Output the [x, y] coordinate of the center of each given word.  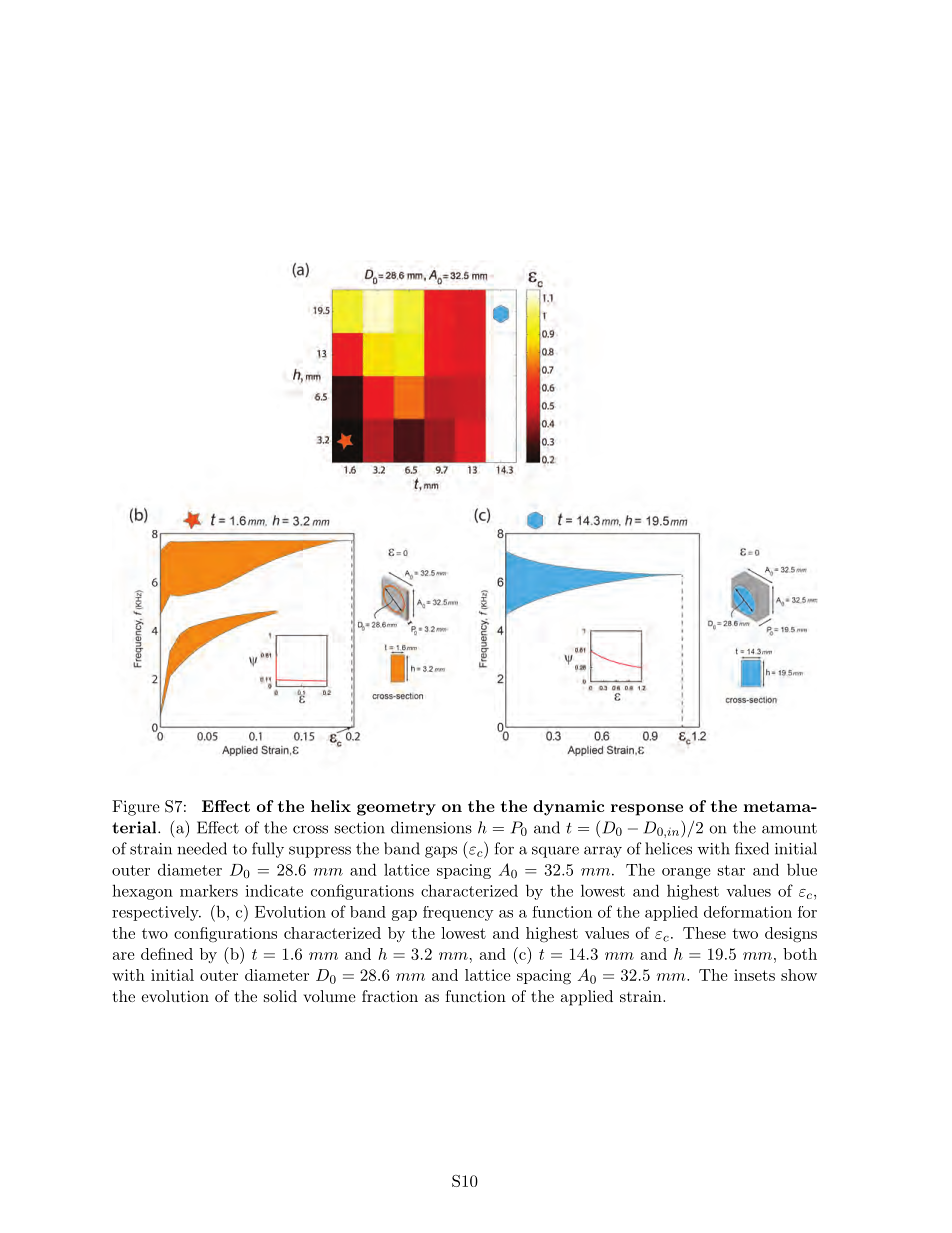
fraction [390, 996]
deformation [748, 912]
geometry [396, 808]
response [647, 810]
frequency [458, 913]
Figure [136, 808]
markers [209, 891]
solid [280, 996]
